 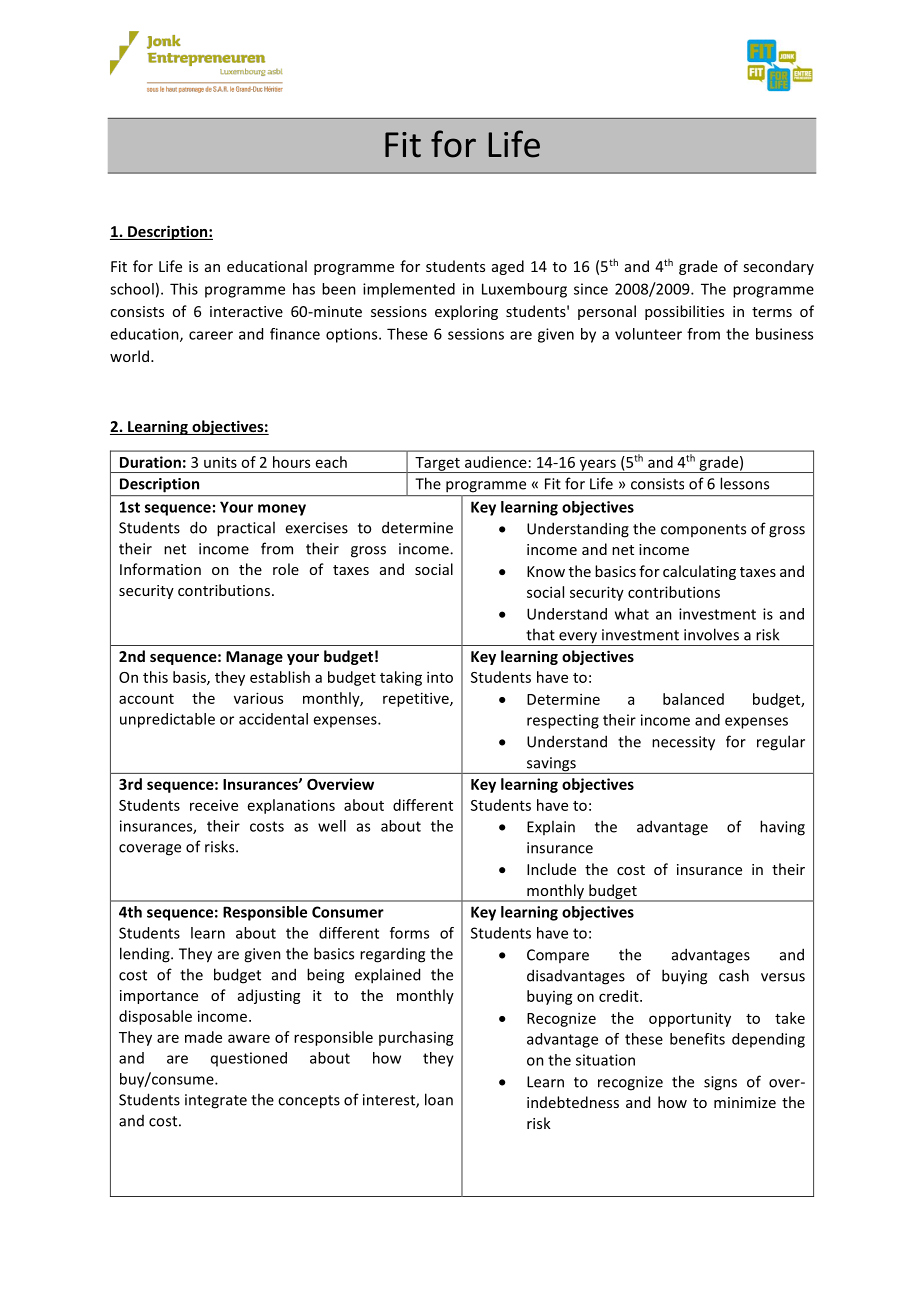 I want to click on loan, so click(x=439, y=1099).
